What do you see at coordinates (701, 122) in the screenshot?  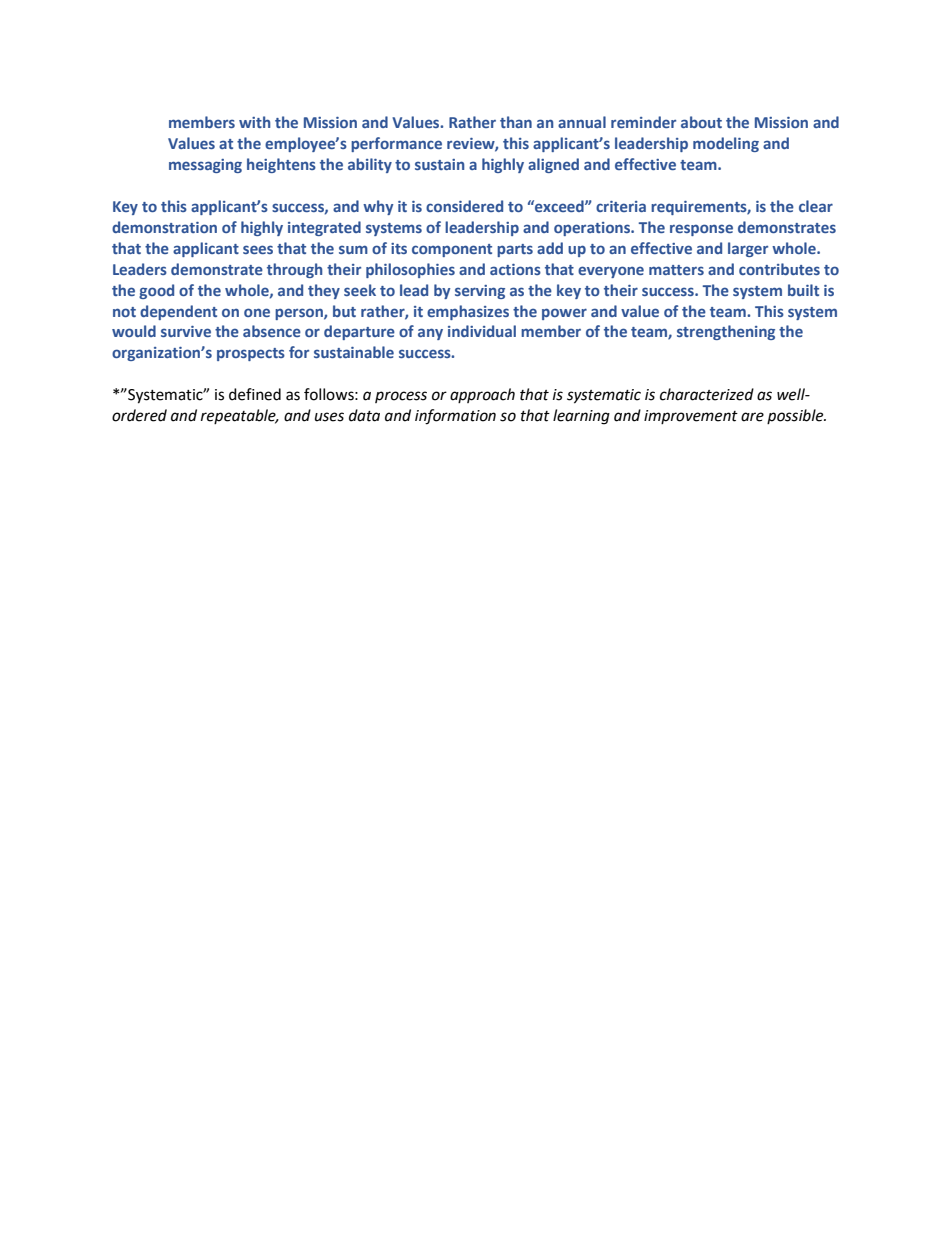 I see `about` at bounding box center [701, 122].
